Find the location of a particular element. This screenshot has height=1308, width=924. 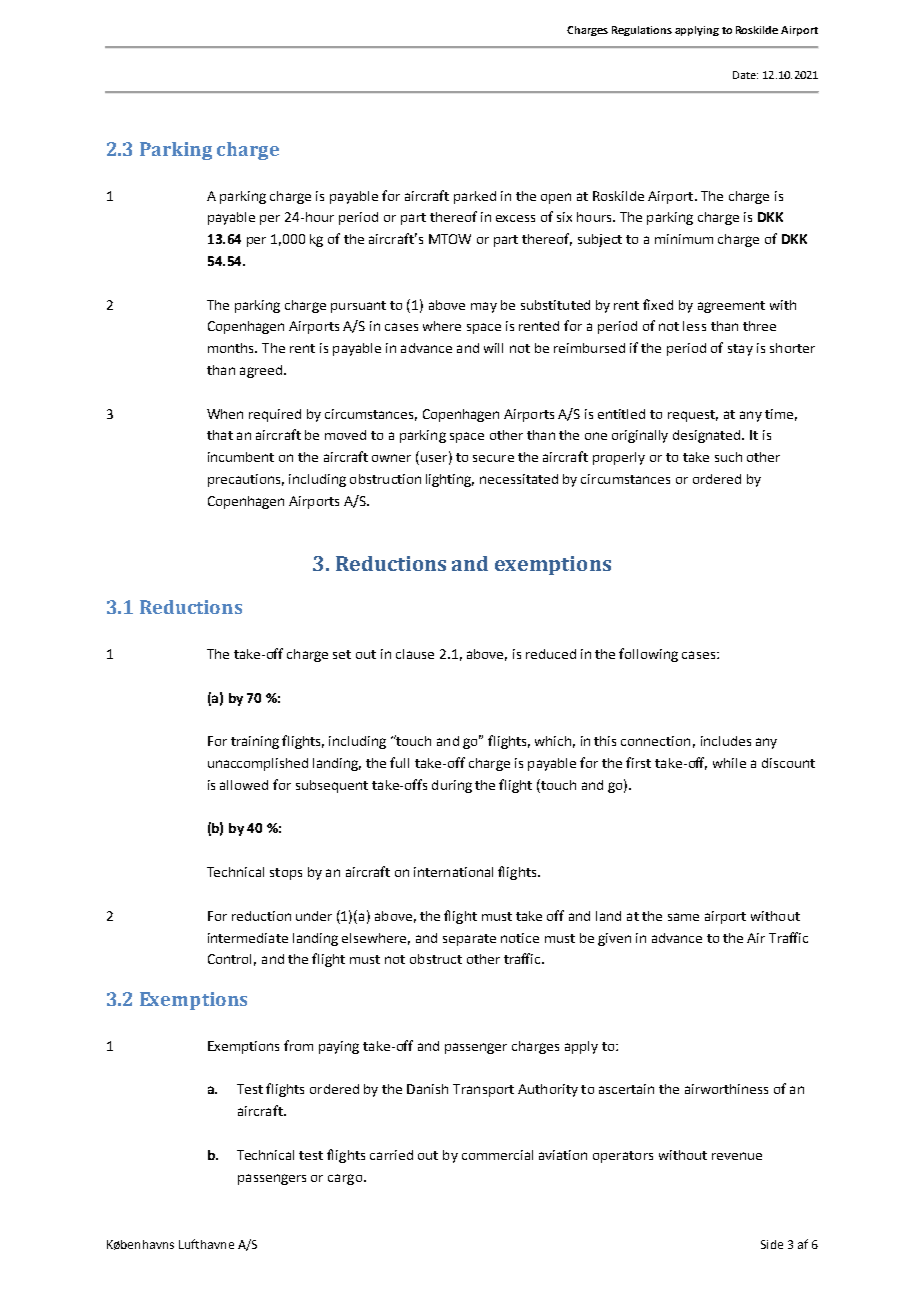

cargo is located at coordinates (345, 1179).
